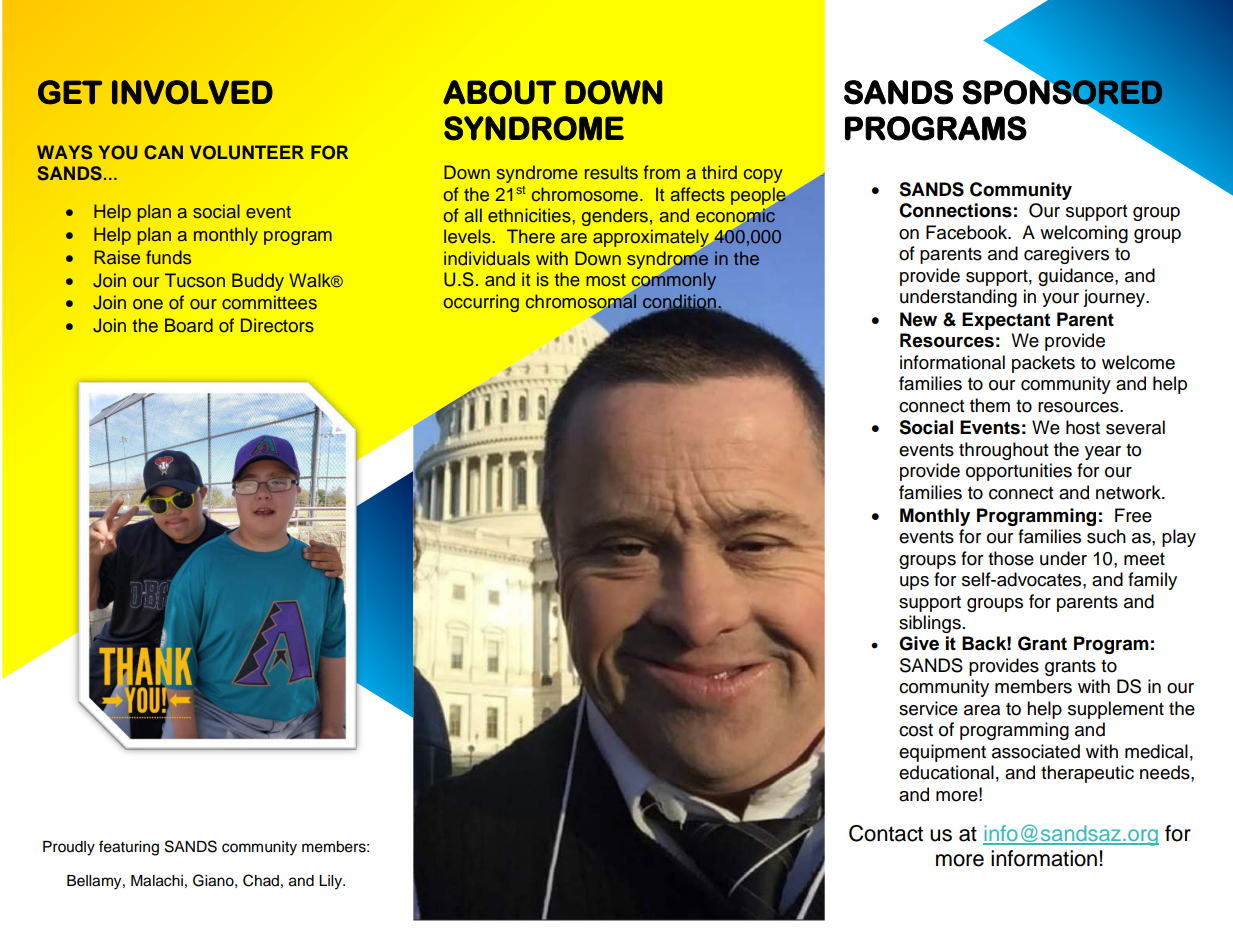 This screenshot has width=1233, height=952. Describe the element at coordinates (1087, 774) in the screenshot. I see `therapeutic` at that location.
